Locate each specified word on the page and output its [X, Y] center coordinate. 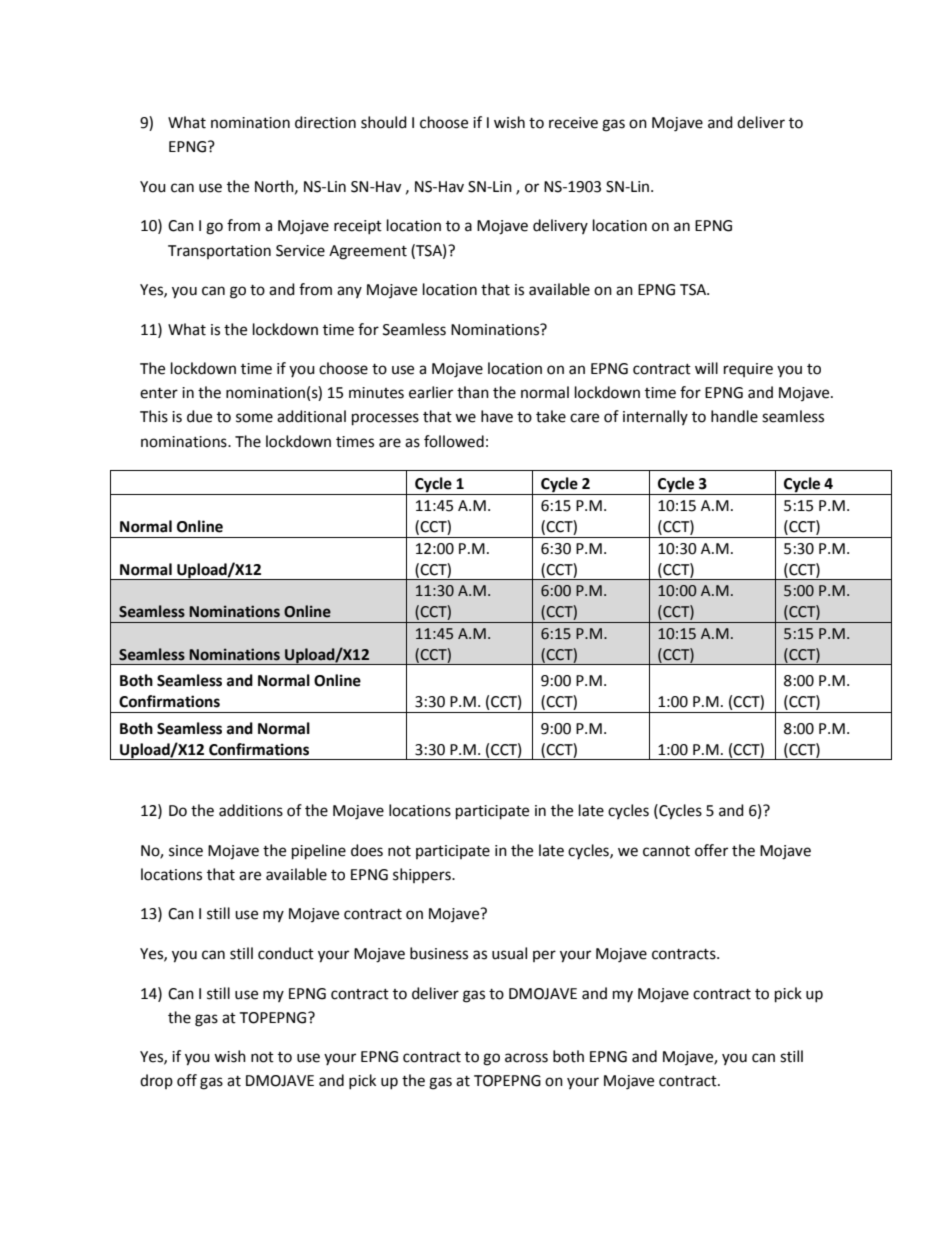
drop [156, 1081]
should [384, 122]
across [526, 1058]
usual [509, 953]
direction [325, 122]
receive [573, 123]
